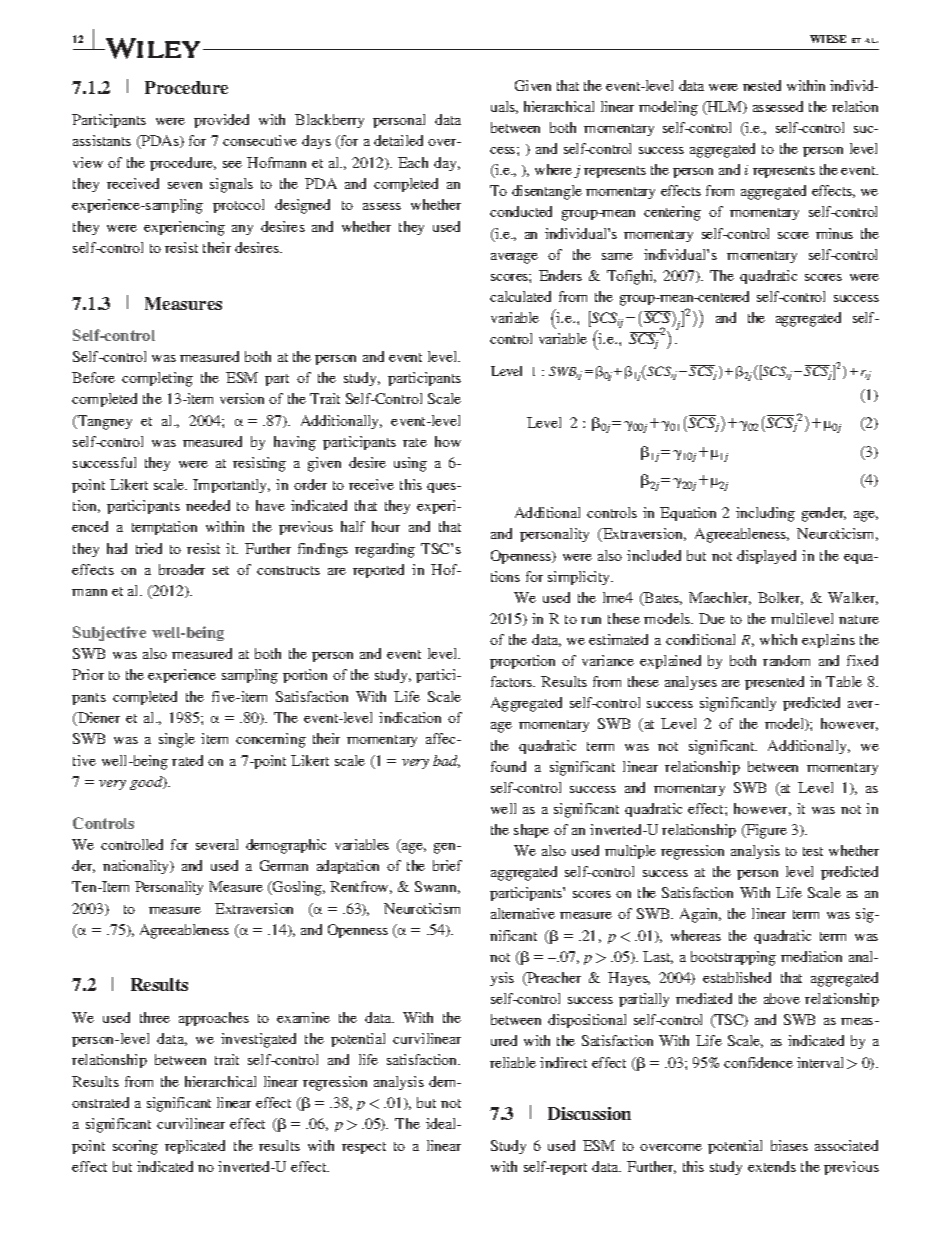 This image has height=1256, width=952. I want to click on Figure, so click(765, 831).
